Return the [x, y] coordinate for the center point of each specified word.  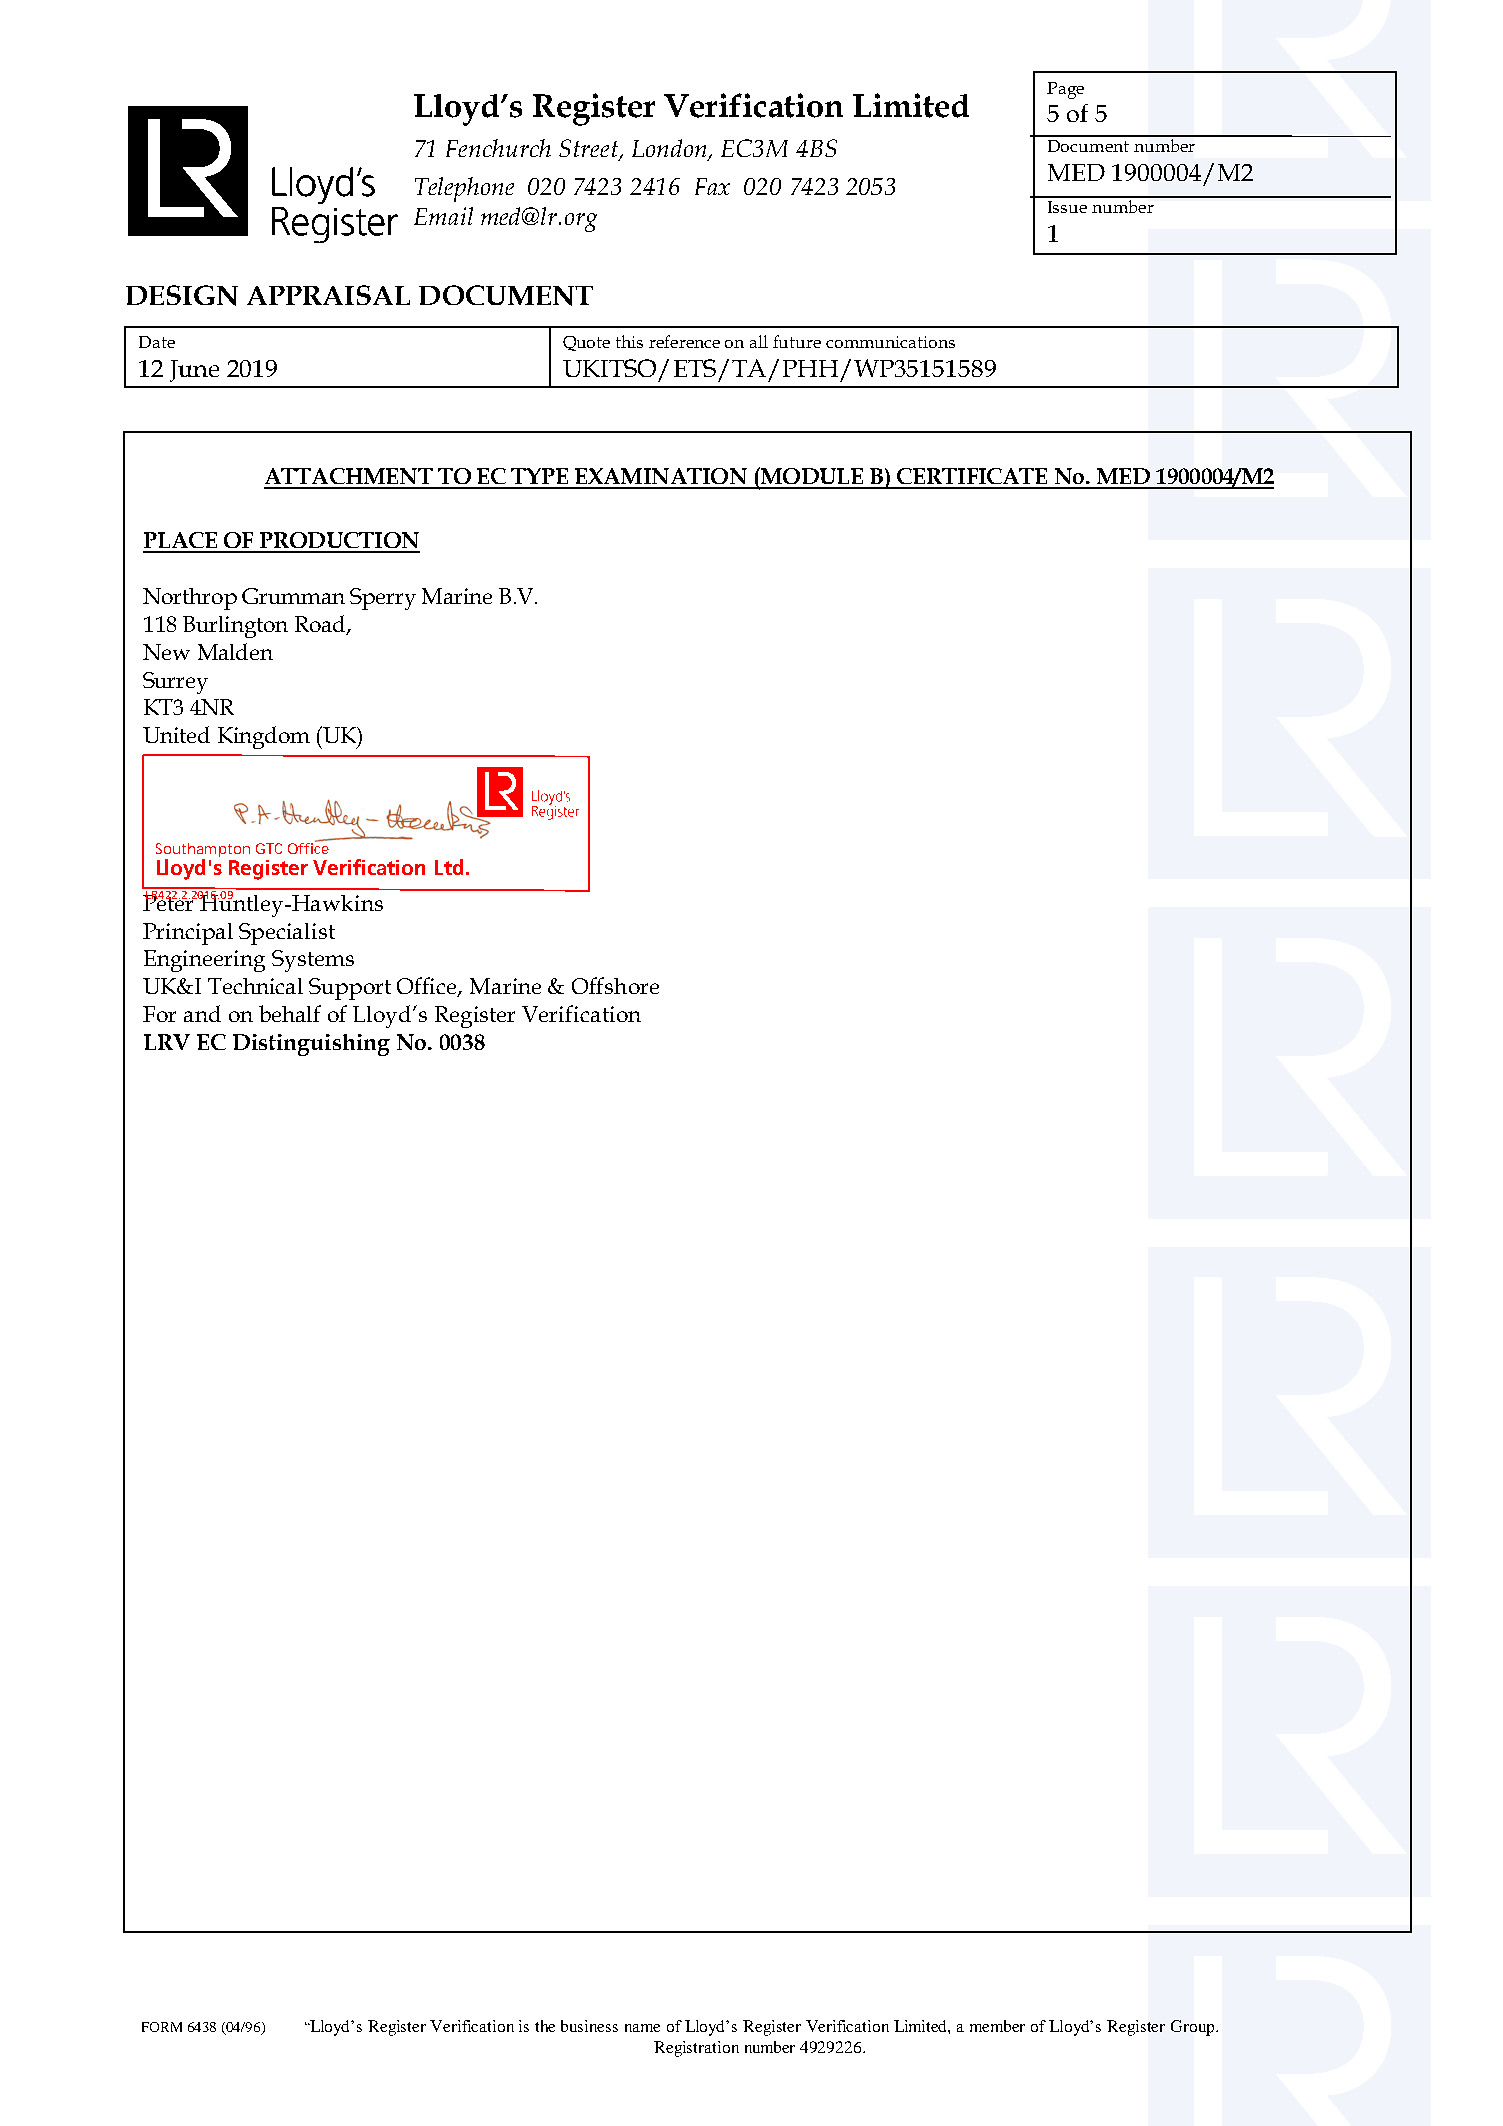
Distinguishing [311, 1045]
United [176, 734]
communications [890, 342]
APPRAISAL [328, 295]
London [671, 149]
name [642, 2028]
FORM [162, 2027]
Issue [1067, 207]
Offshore [615, 985]
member [997, 2026]
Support [350, 989]
